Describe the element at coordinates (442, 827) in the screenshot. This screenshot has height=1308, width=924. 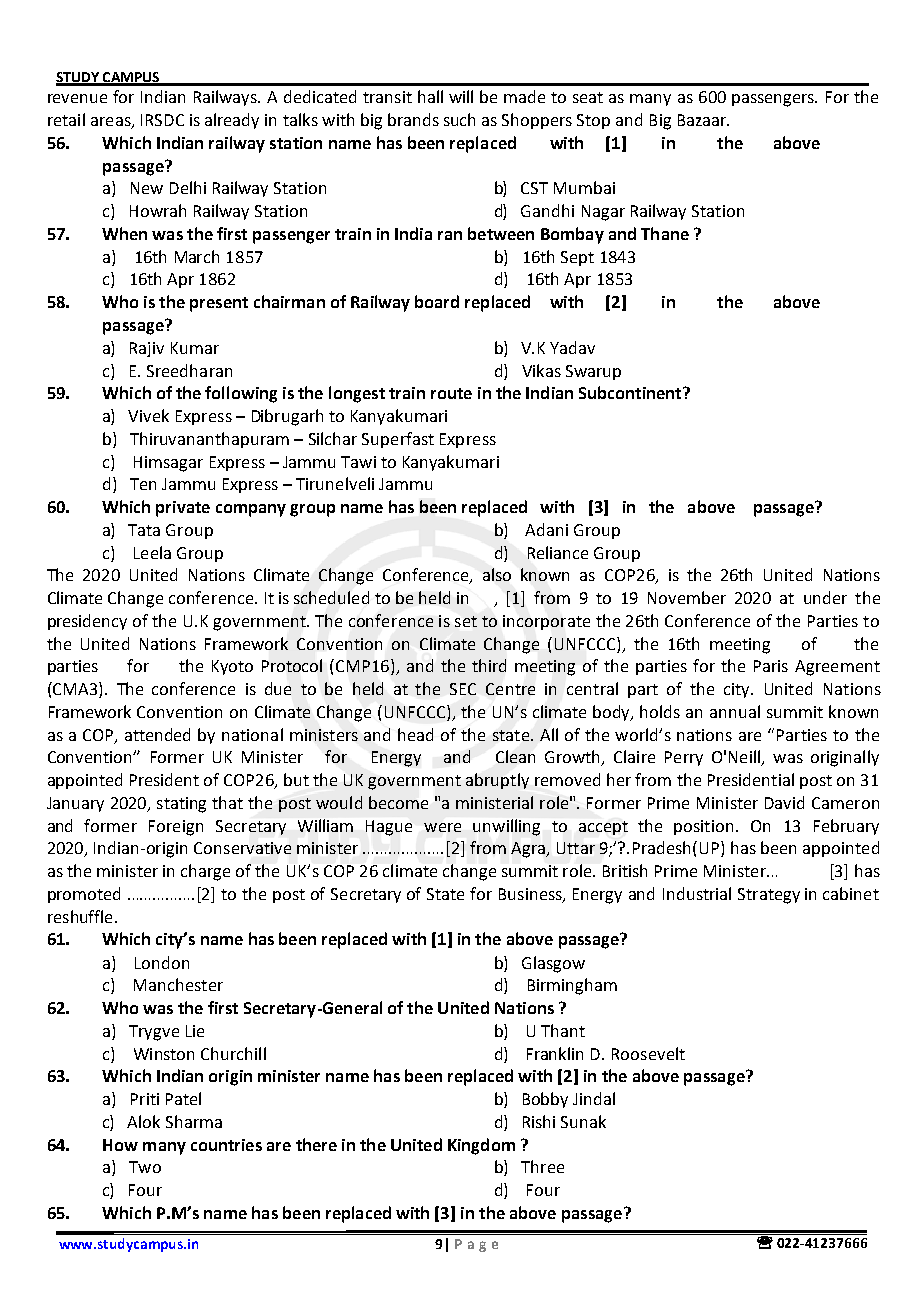
I see `were` at that location.
